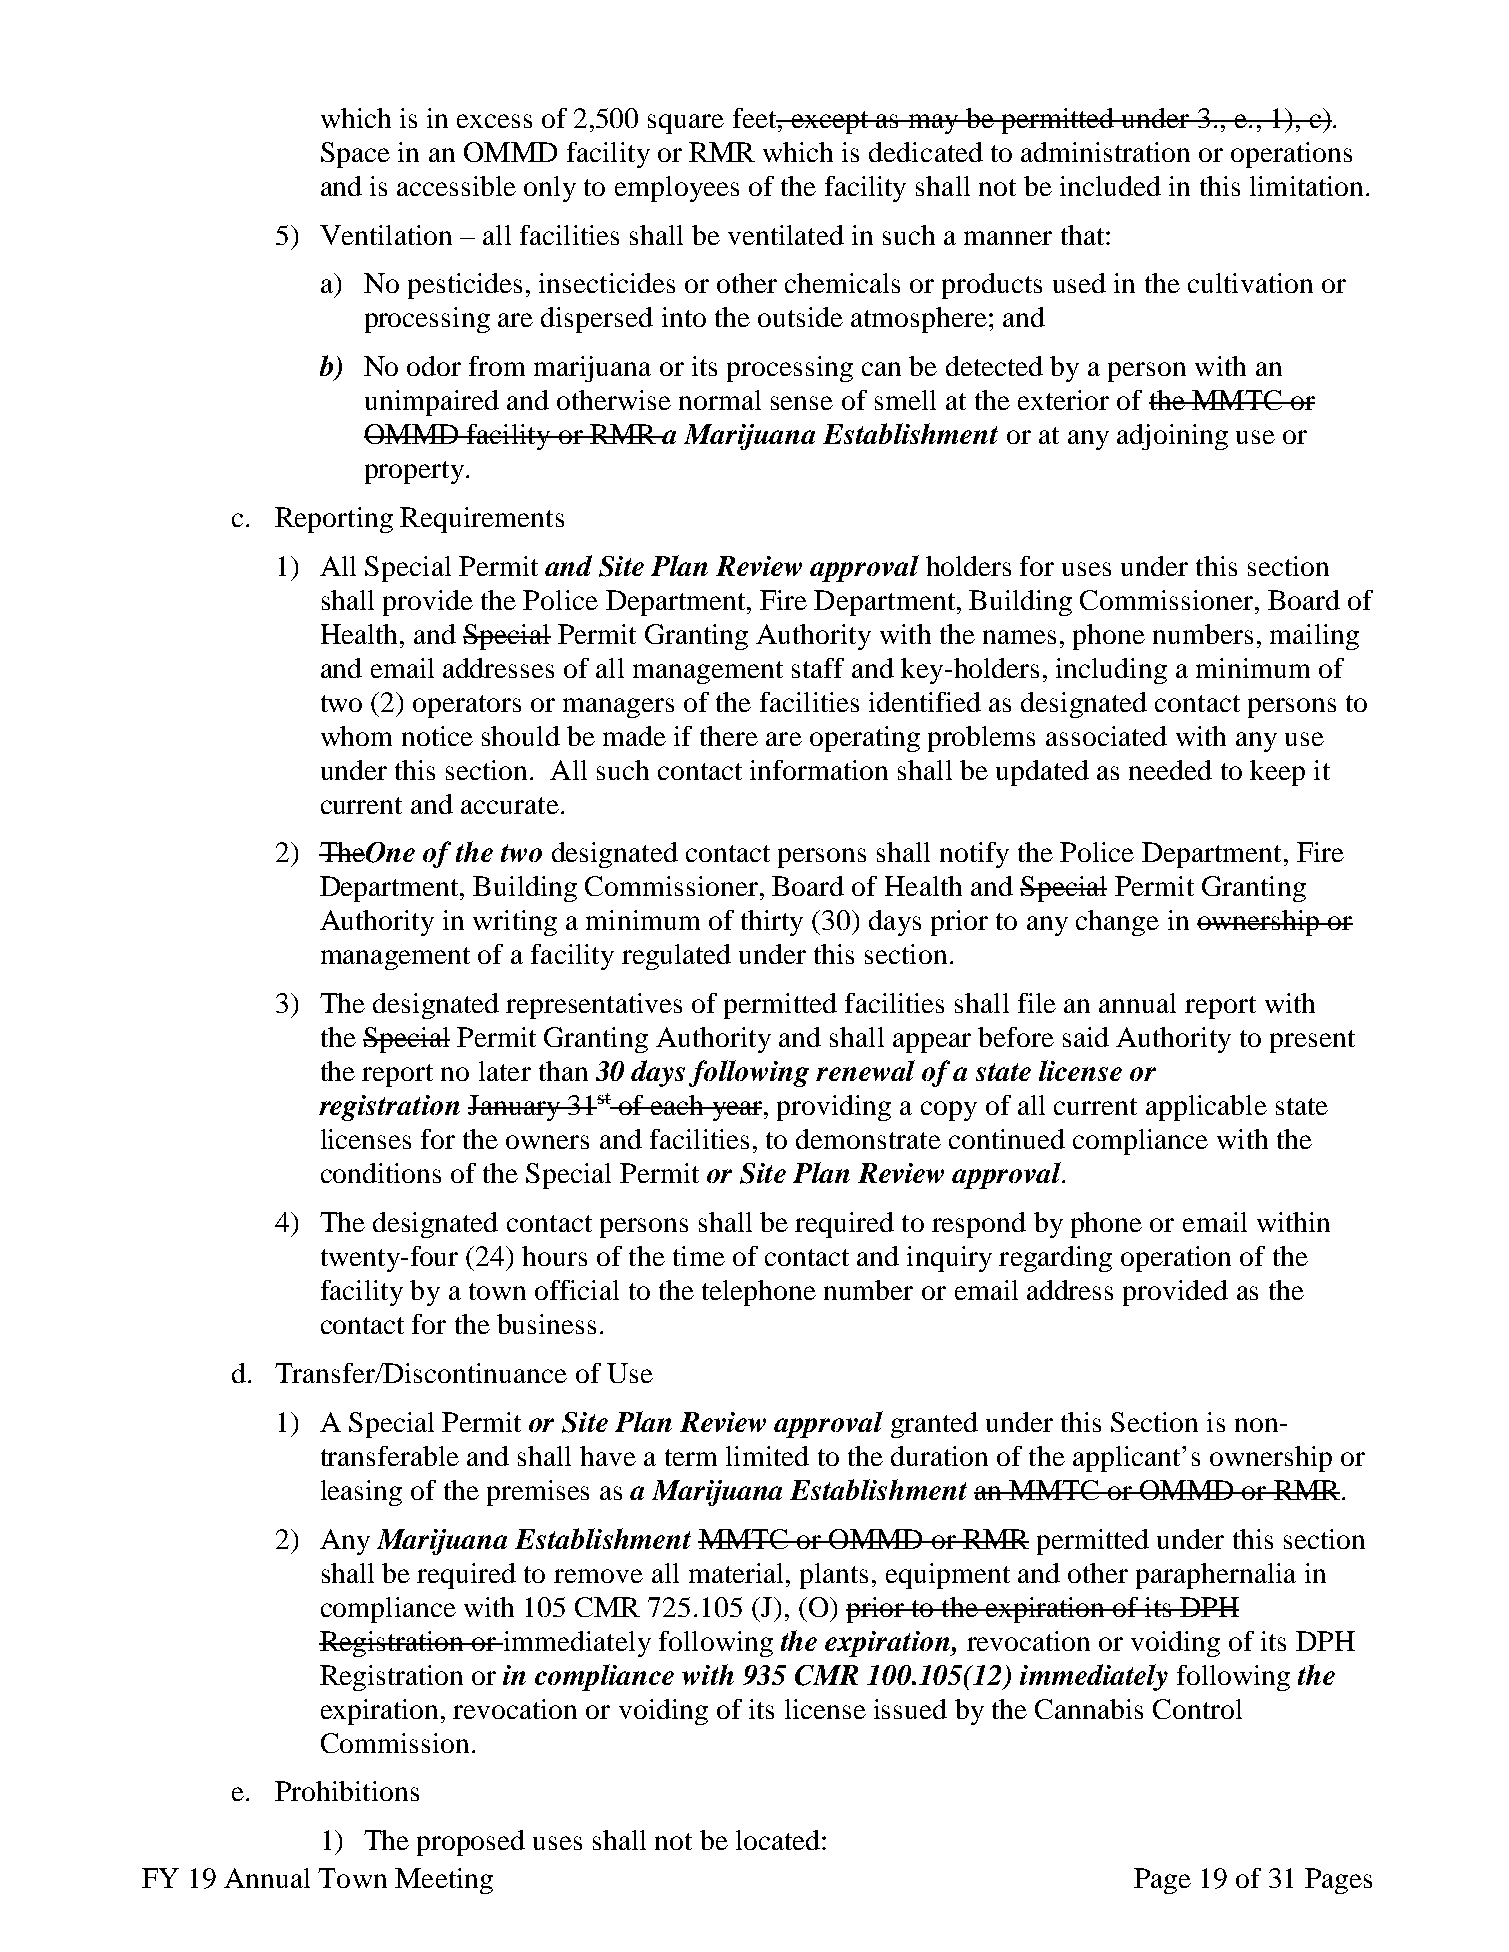 Image resolution: width=1509 pixels, height=1952 pixels. I want to click on needed, so click(1170, 770).
